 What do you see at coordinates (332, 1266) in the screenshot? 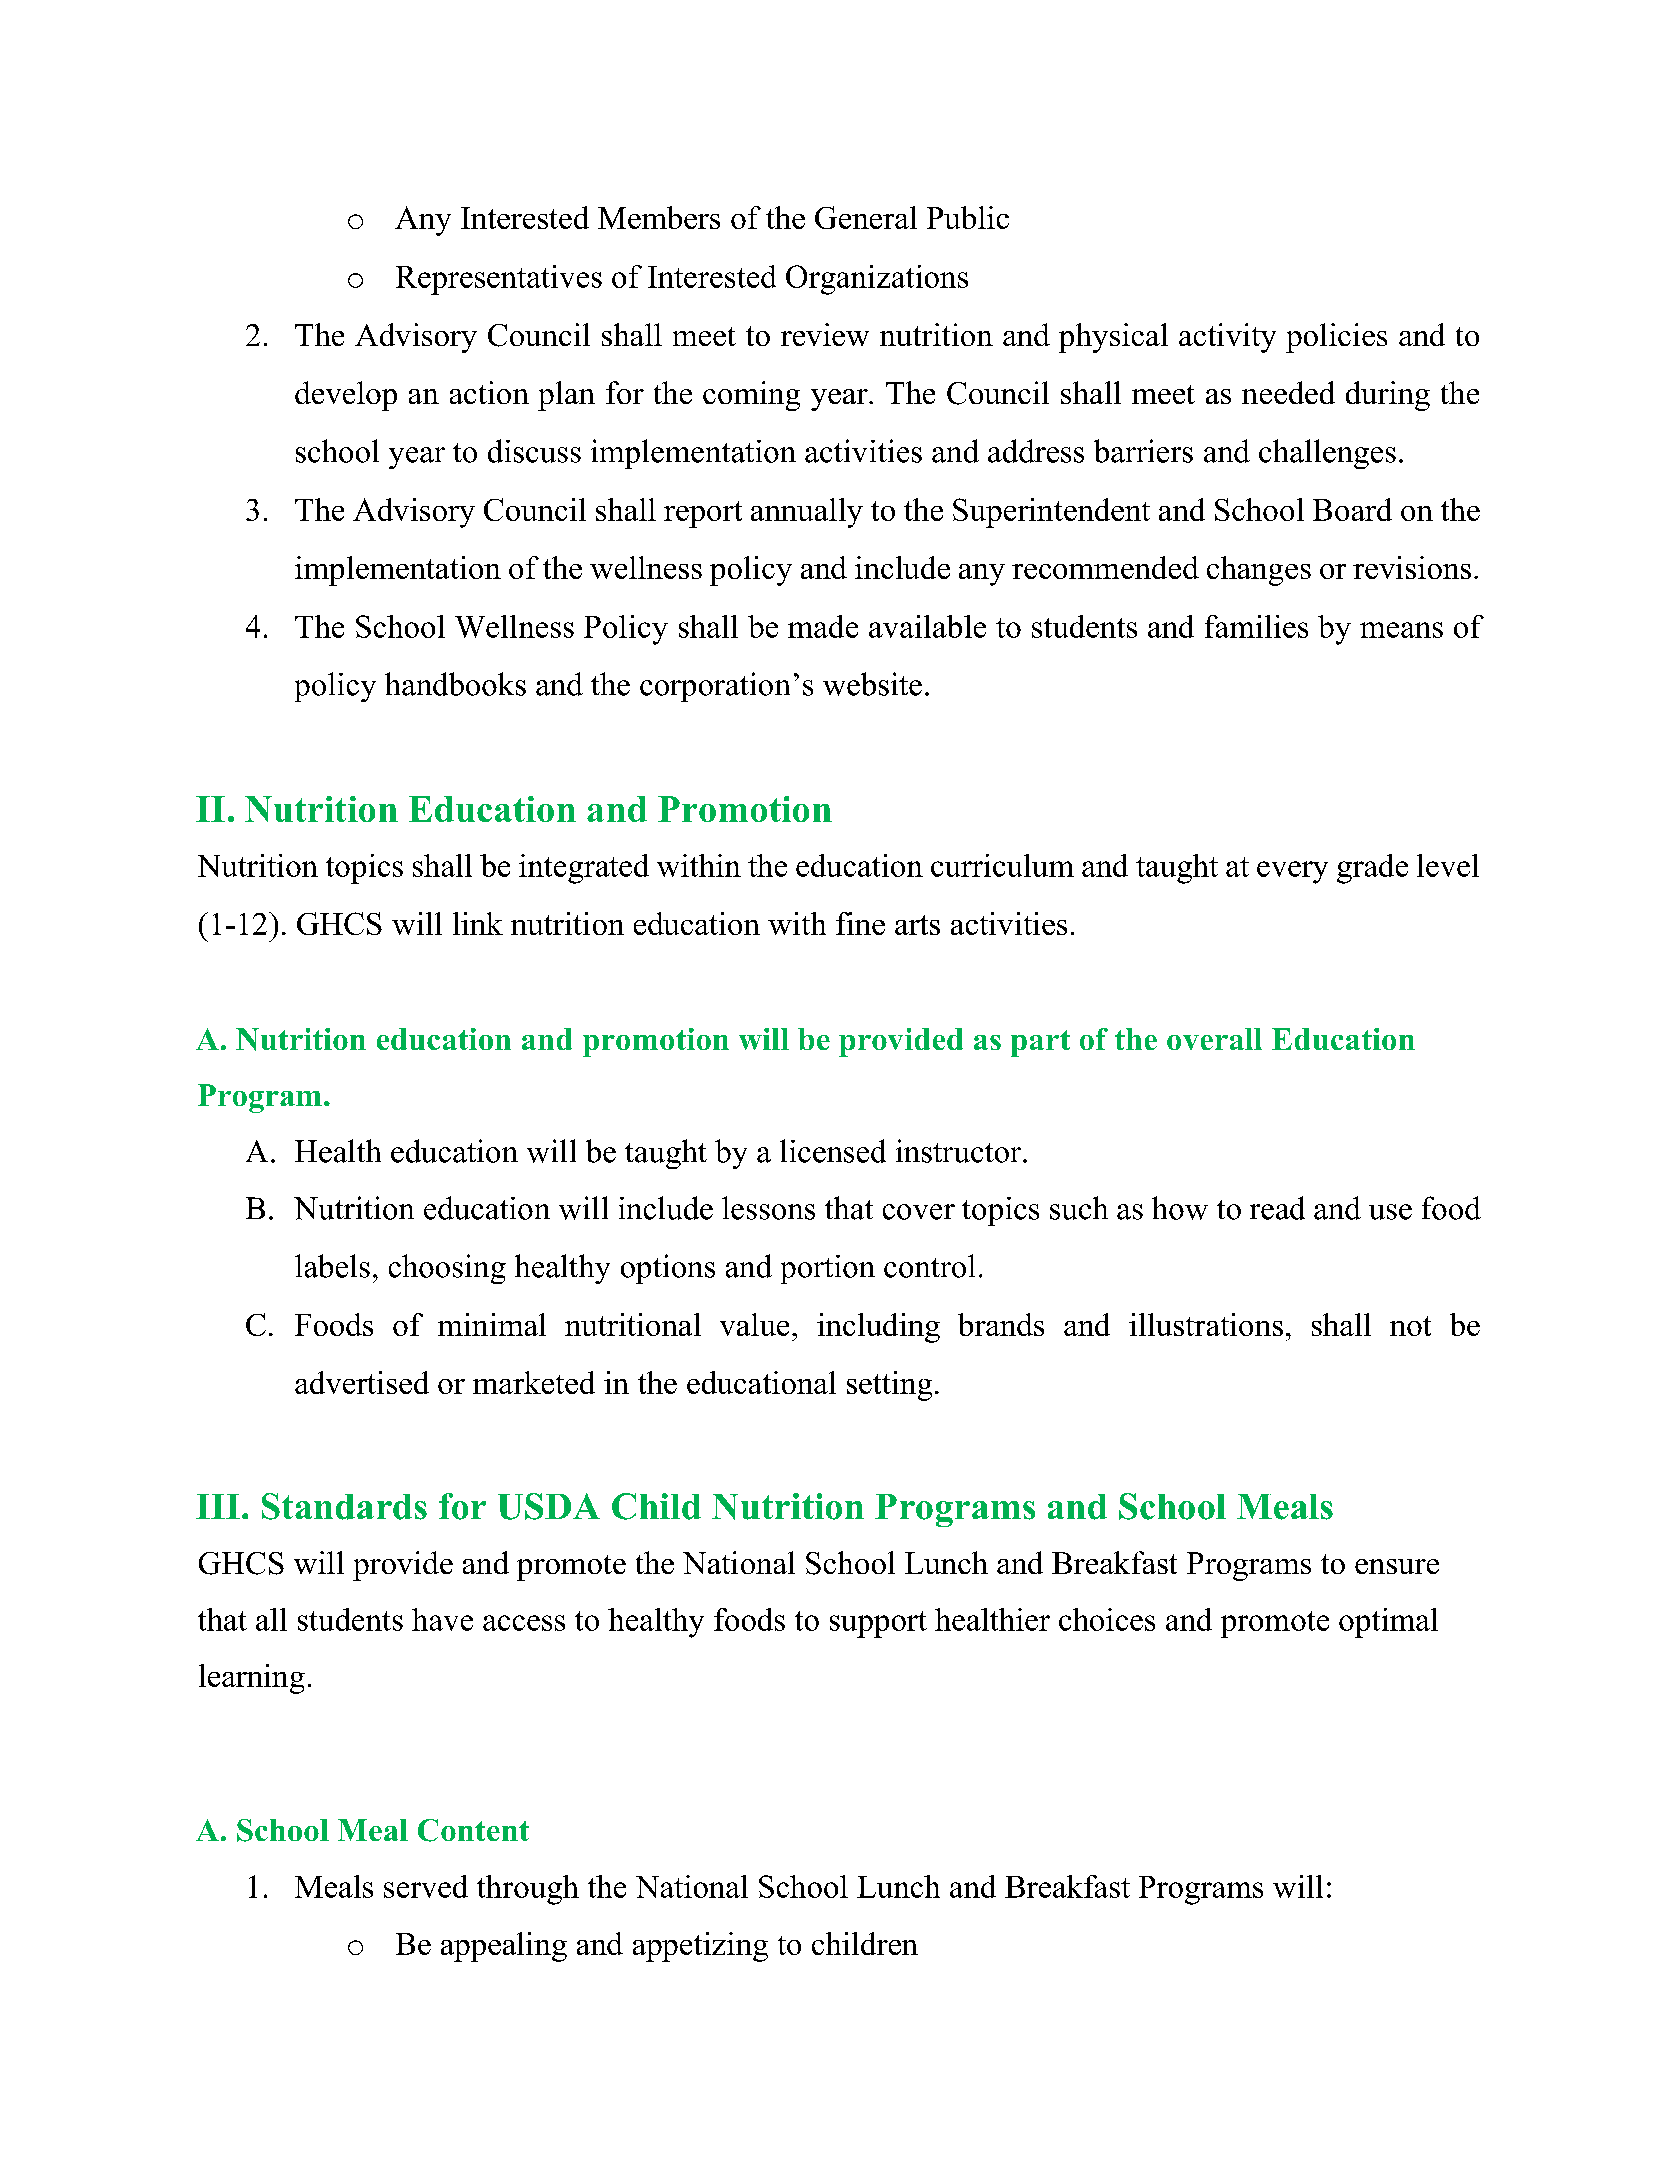
I see `labels` at bounding box center [332, 1266].
